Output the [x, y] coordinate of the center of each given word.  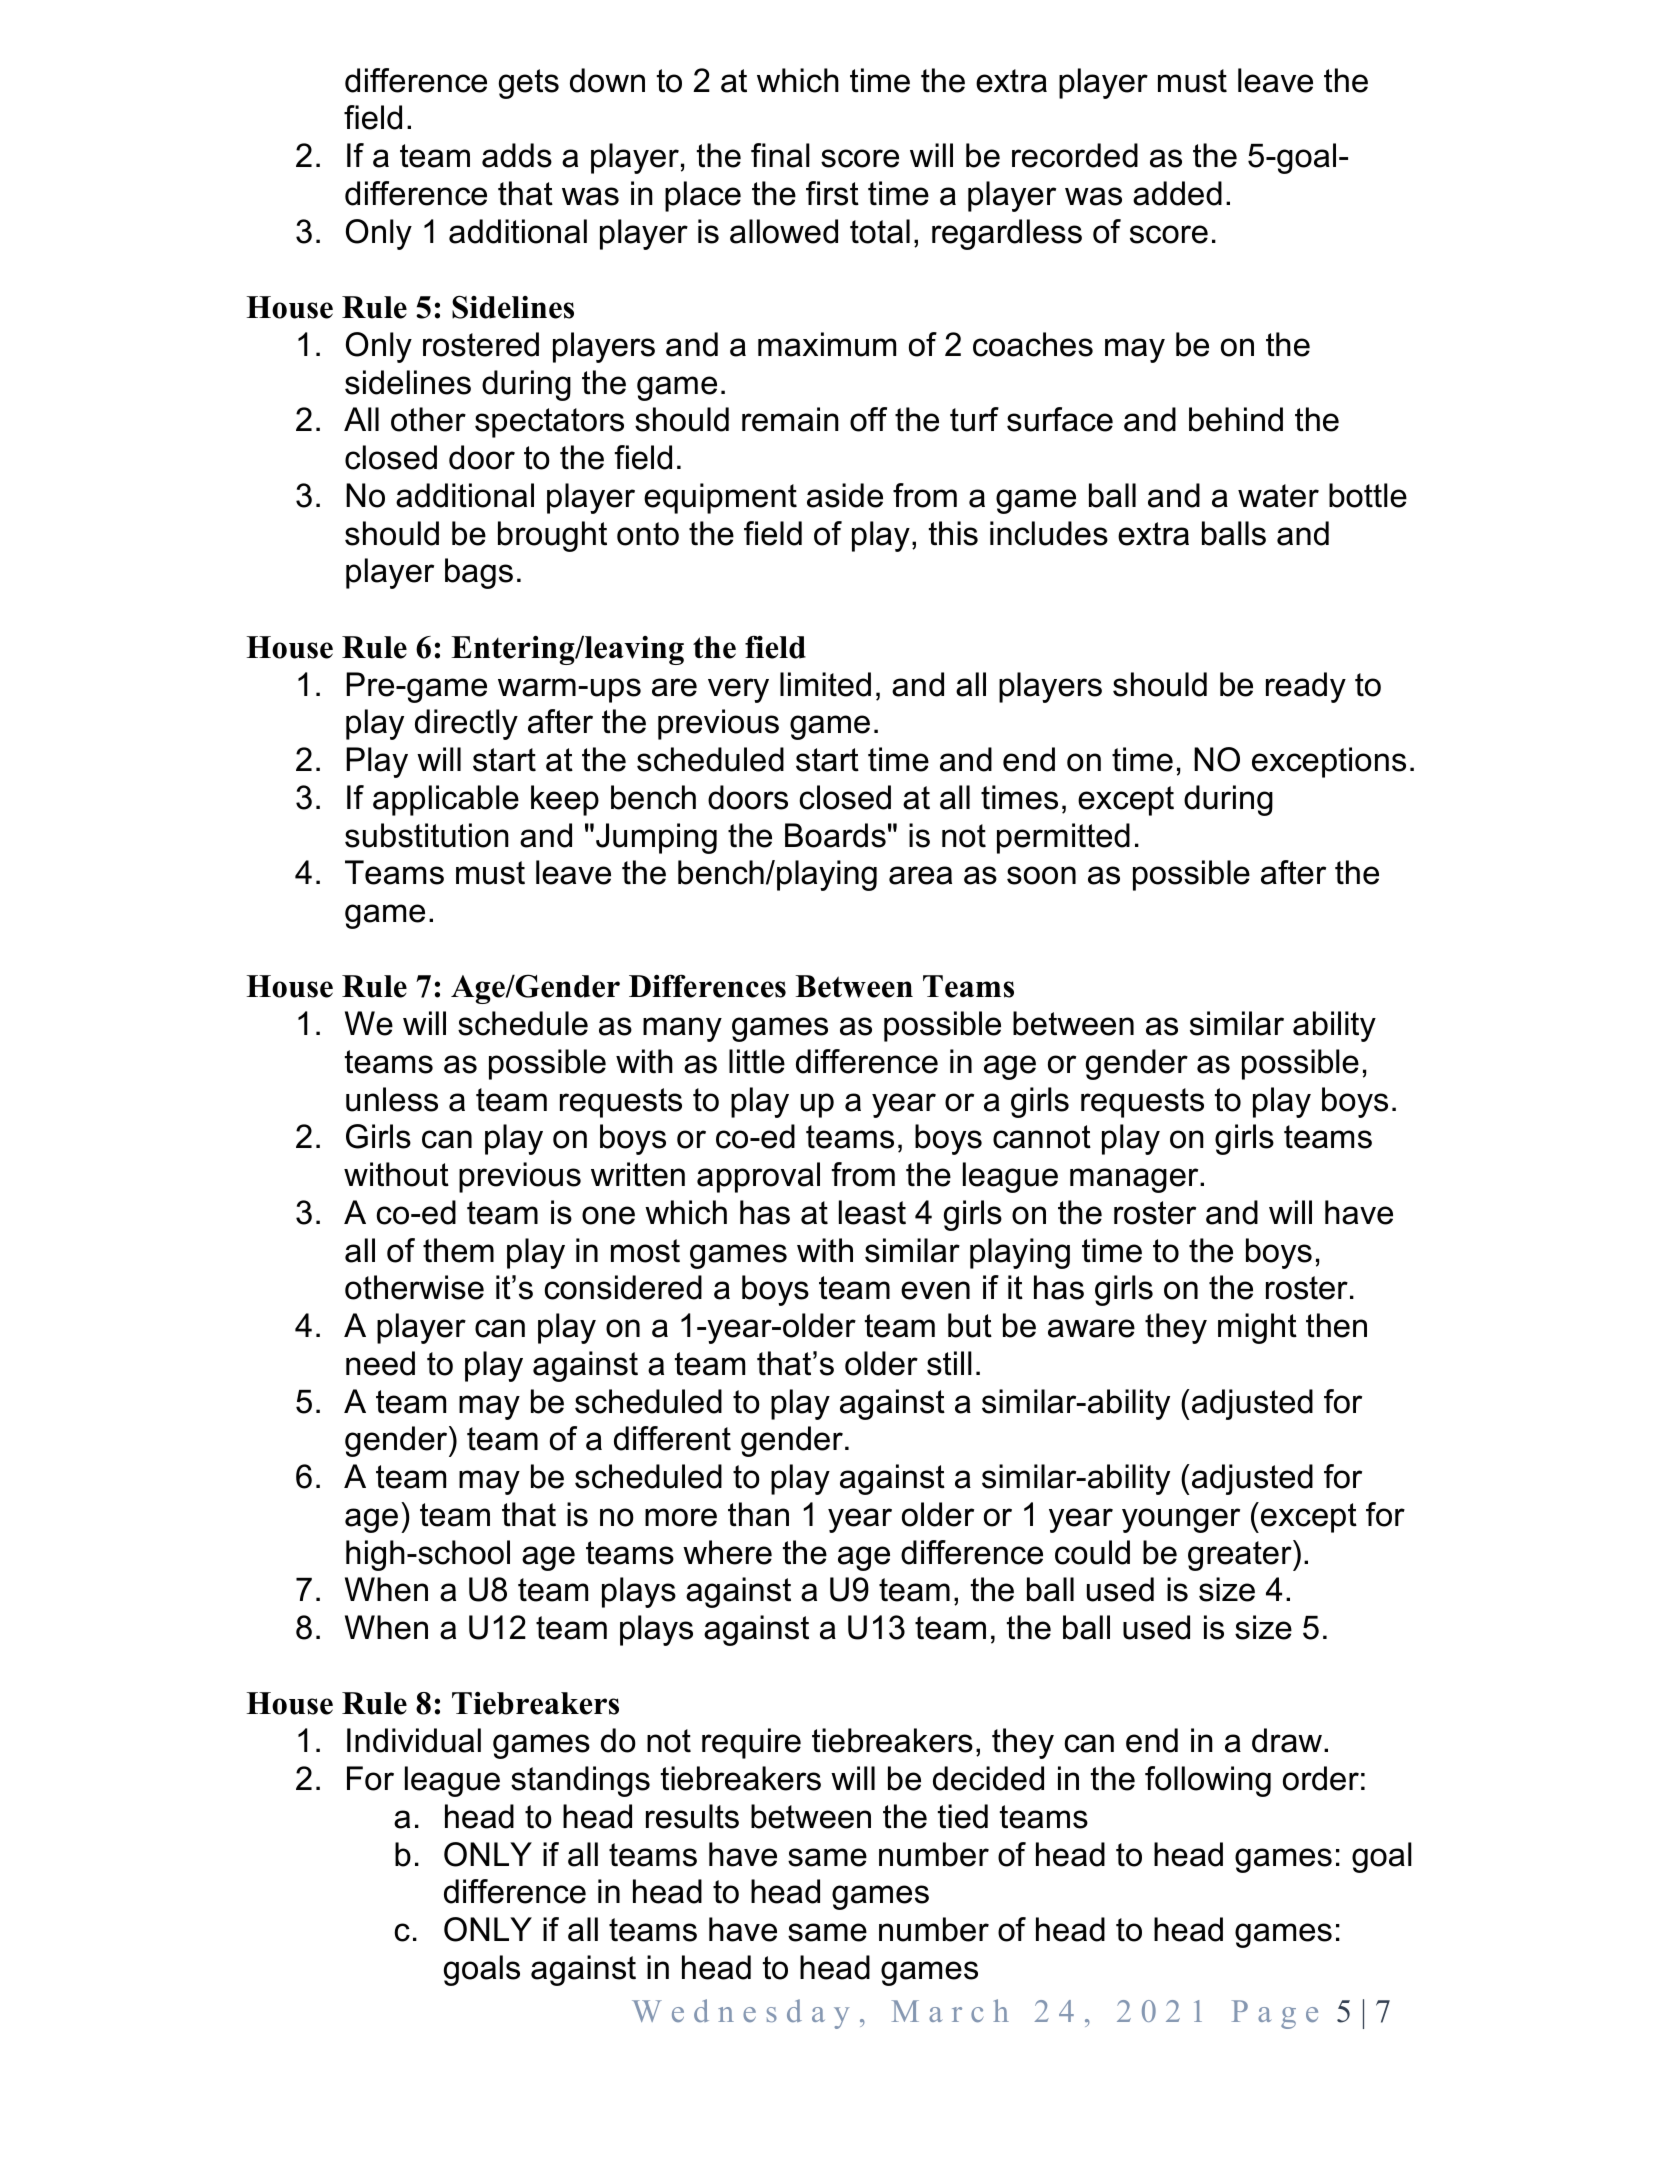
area [920, 875]
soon [1041, 875]
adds [517, 155]
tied [963, 1816]
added [1177, 193]
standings [580, 1781]
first [832, 193]
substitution [427, 835]
